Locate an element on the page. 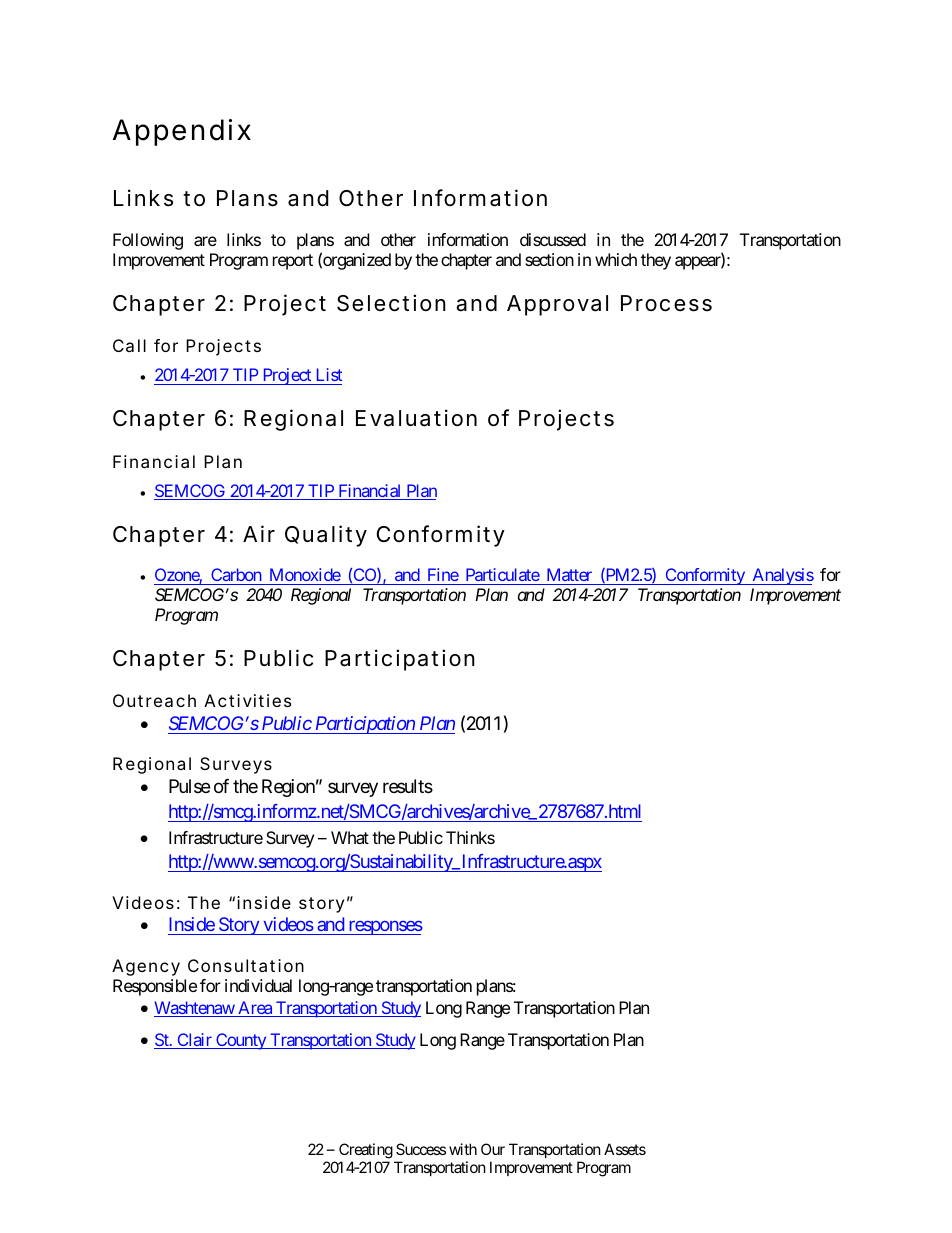  Selection is located at coordinates (391, 303).
